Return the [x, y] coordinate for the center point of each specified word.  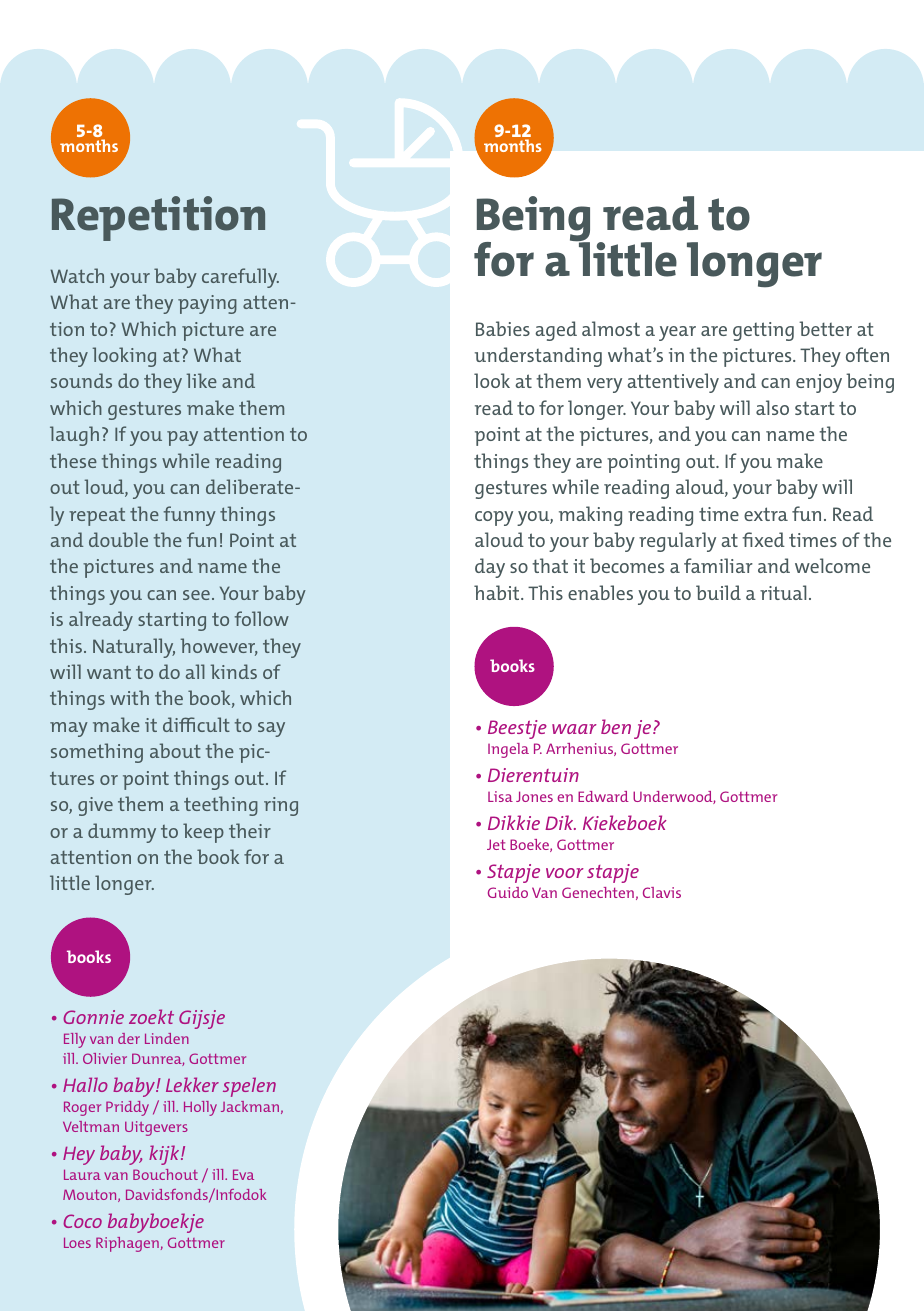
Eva [243, 1174]
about [175, 750]
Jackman [250, 1106]
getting [763, 331]
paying [207, 304]
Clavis [662, 892]
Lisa [500, 796]
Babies [503, 328]
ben [616, 726]
